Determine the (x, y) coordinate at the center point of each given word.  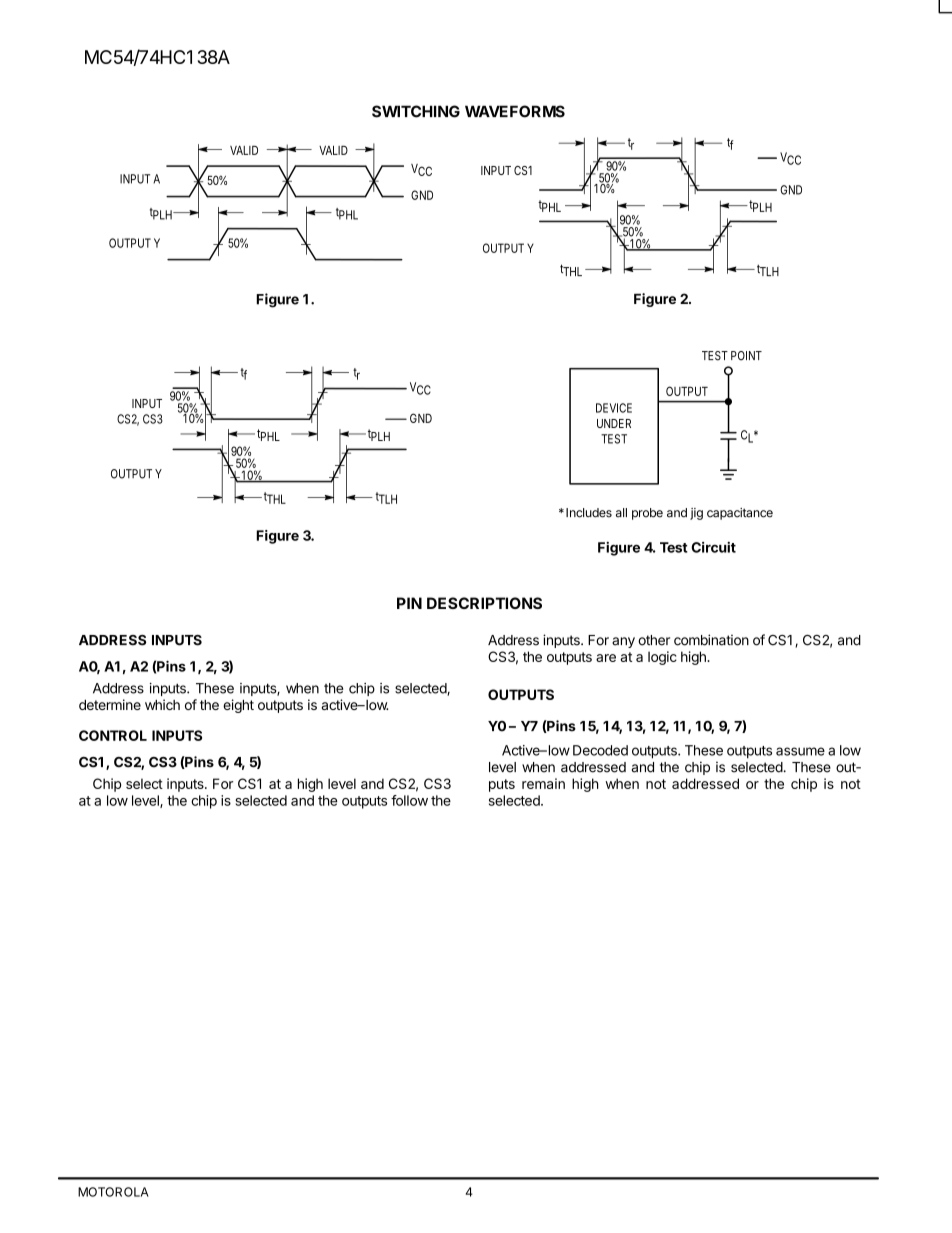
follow (409, 800)
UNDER (614, 423)
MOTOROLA (113, 1192)
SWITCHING (416, 111)
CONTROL (113, 735)
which (162, 704)
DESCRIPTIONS (484, 603)
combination (711, 640)
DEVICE (614, 408)
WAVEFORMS (515, 111)
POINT (746, 356)
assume (800, 751)
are (606, 658)
